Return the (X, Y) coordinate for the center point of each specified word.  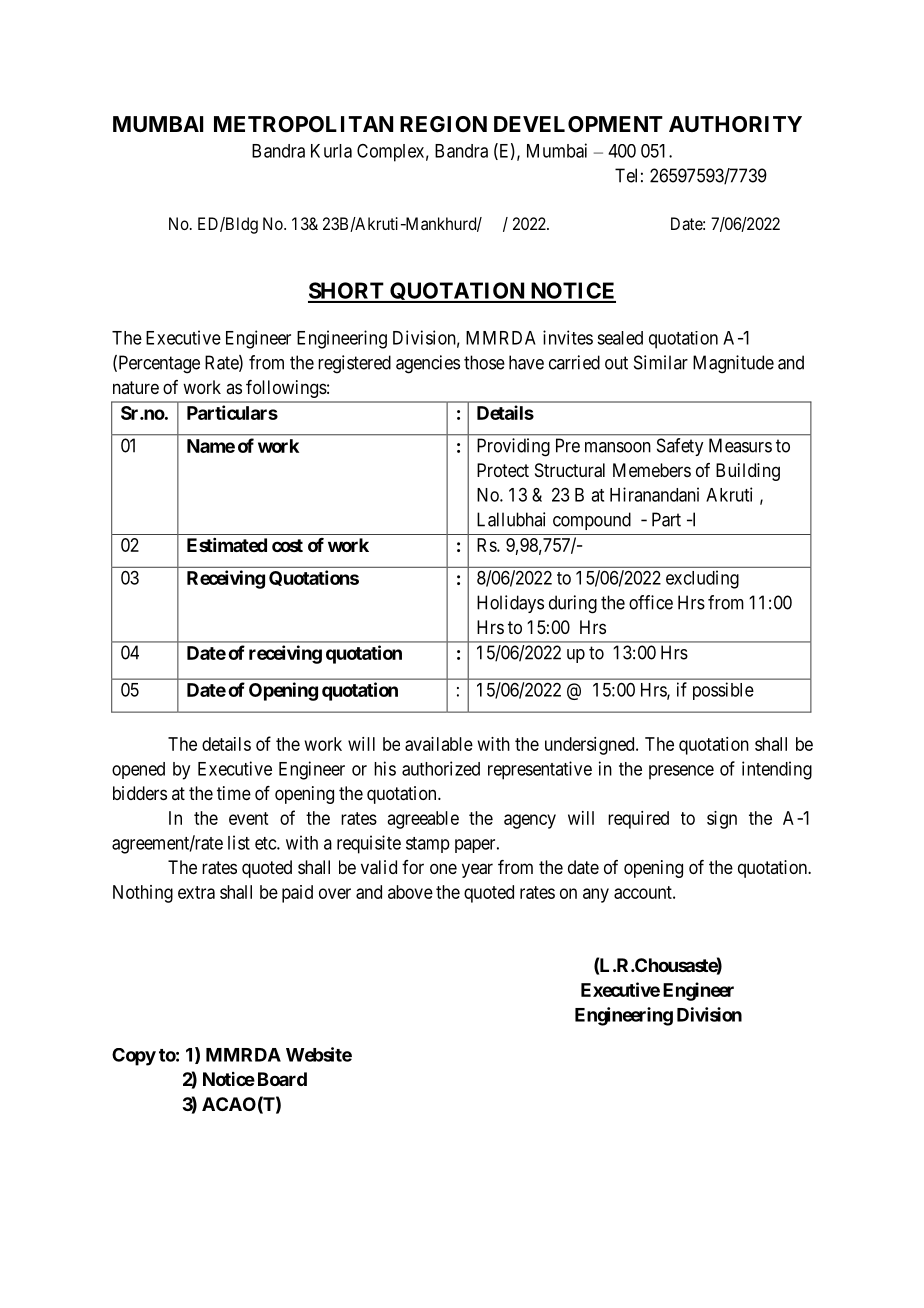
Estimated (227, 545)
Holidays (510, 604)
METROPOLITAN (303, 124)
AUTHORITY (735, 124)
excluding (702, 579)
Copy (134, 1057)
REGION (443, 124)
